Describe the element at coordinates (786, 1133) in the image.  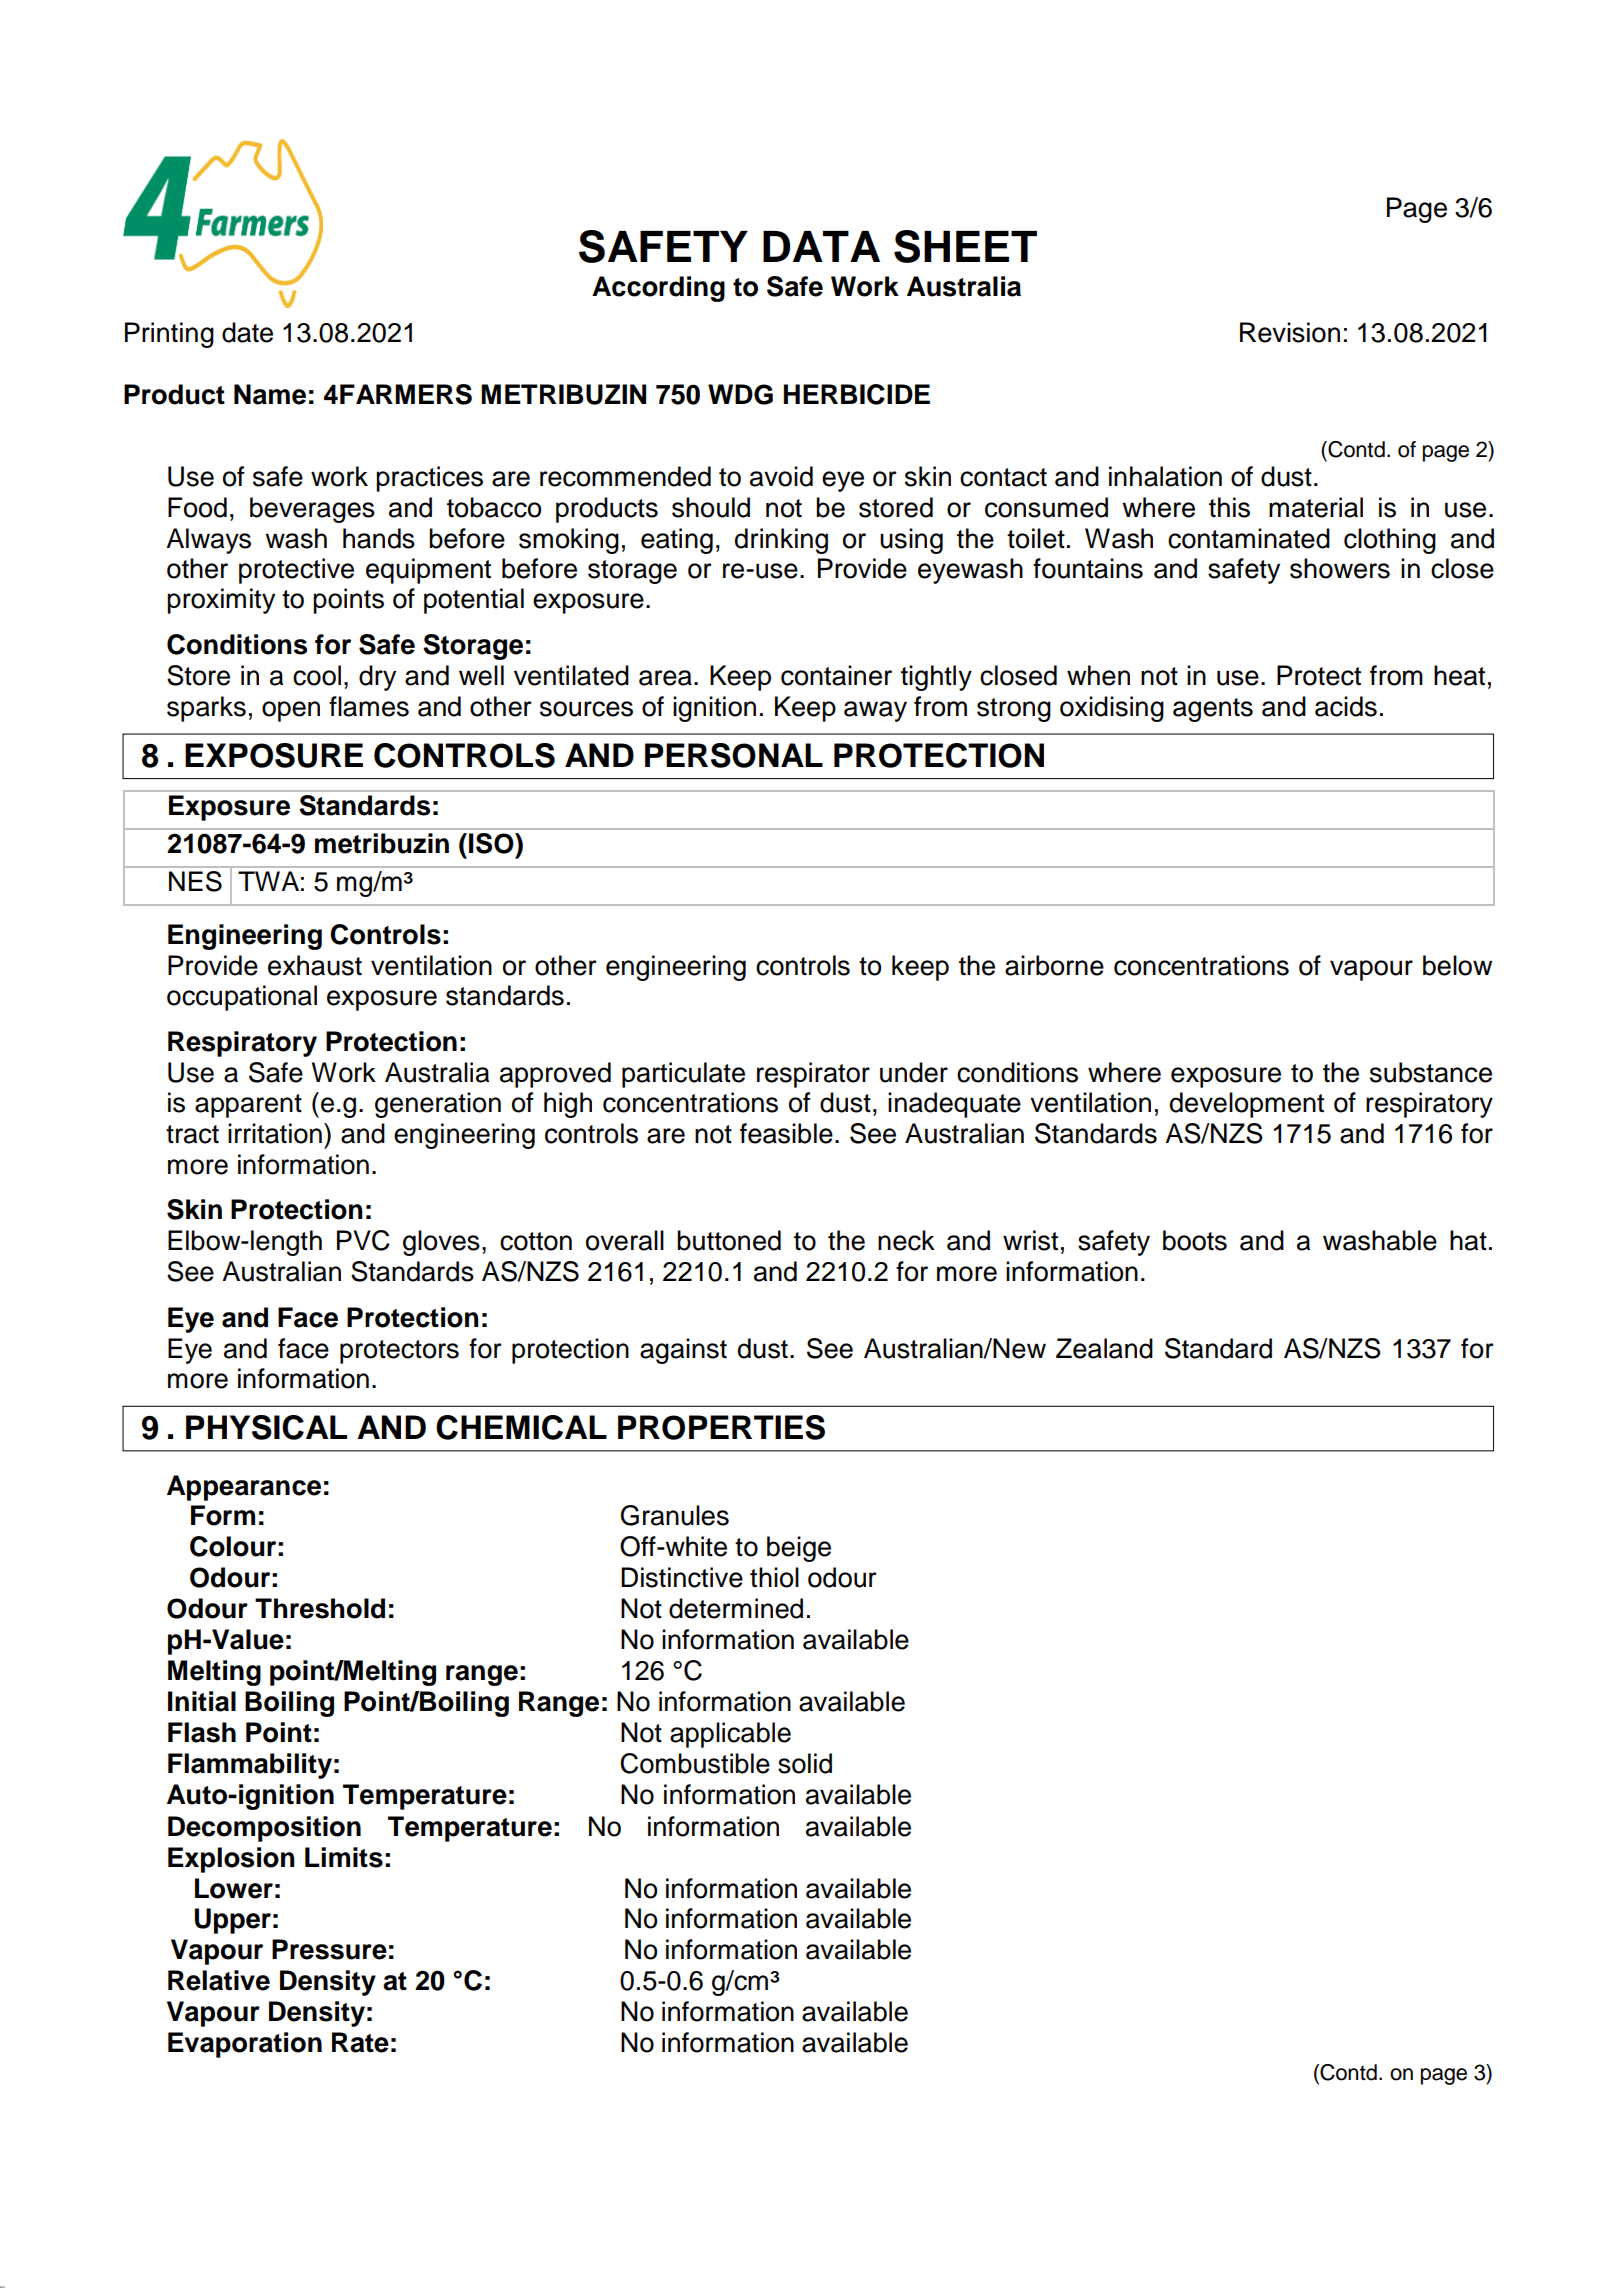
I see `feasible` at that location.
